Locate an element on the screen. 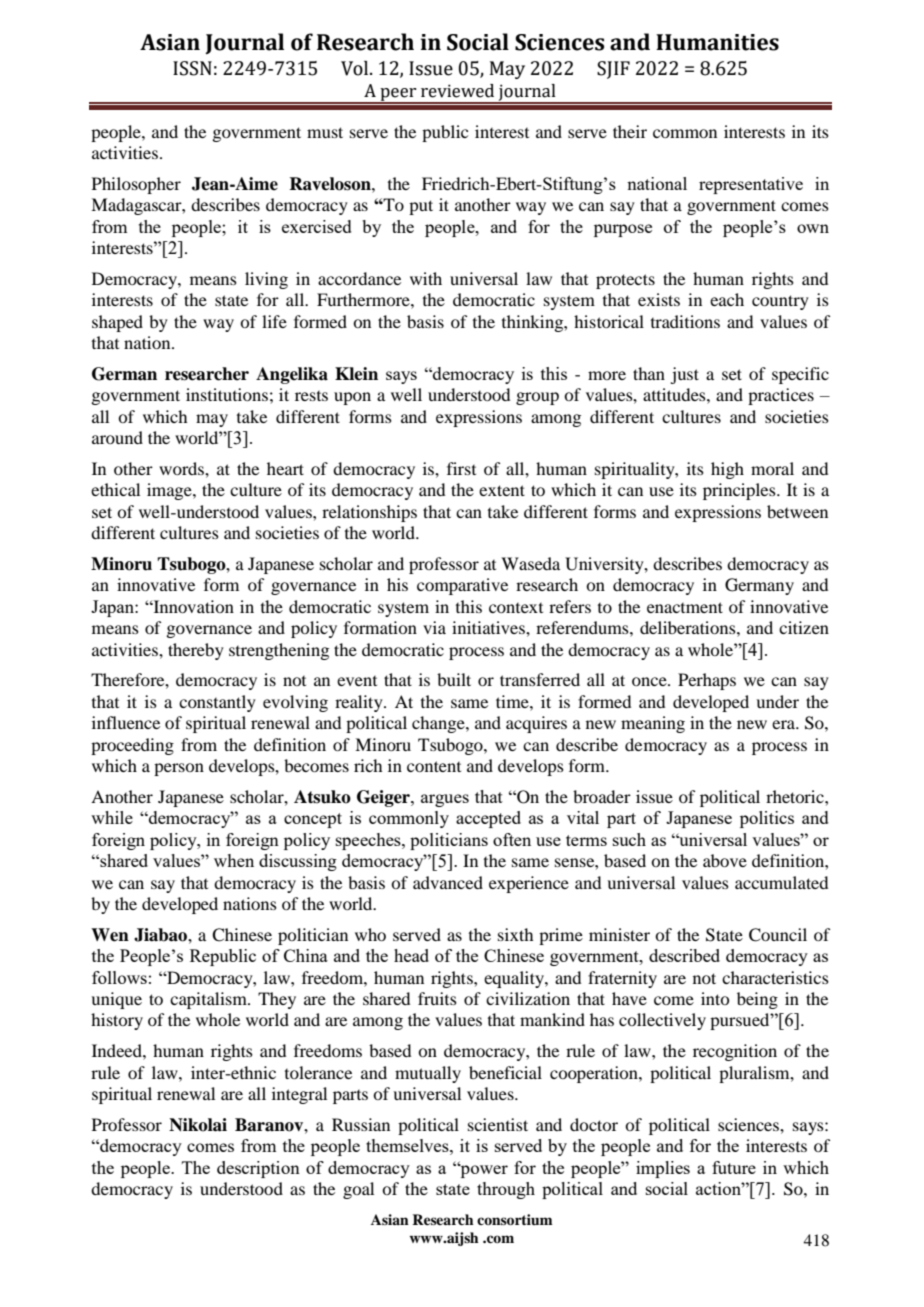 This screenshot has height=1307, width=924. group is located at coordinates (537, 398).
